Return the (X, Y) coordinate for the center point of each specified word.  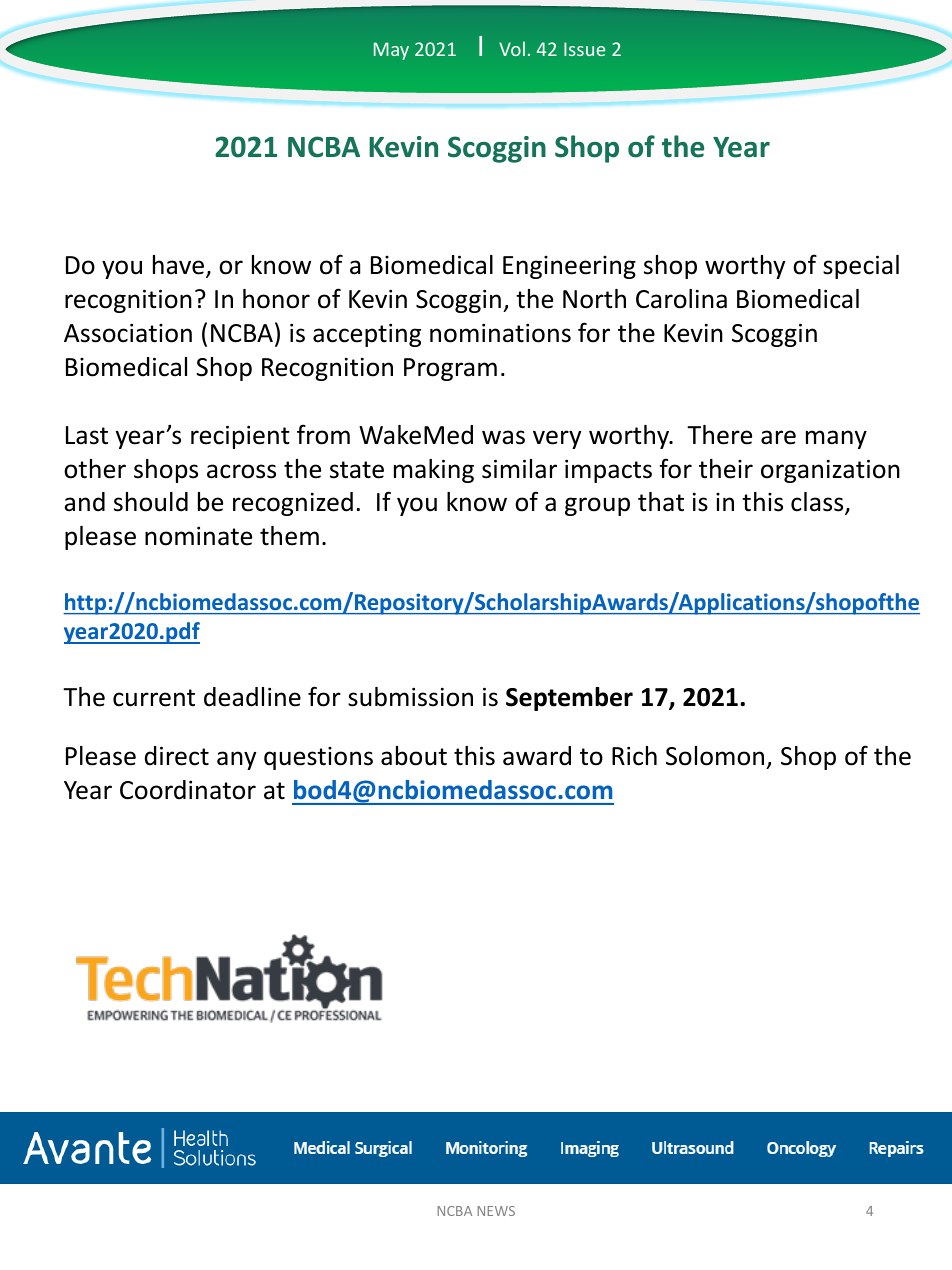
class (818, 503)
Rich (634, 756)
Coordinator (188, 790)
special (861, 267)
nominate (198, 536)
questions (318, 758)
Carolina (681, 299)
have (178, 265)
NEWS (496, 1211)
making (434, 471)
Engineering (569, 267)
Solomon (716, 757)
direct (177, 756)
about (414, 756)
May (391, 51)
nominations (500, 333)
